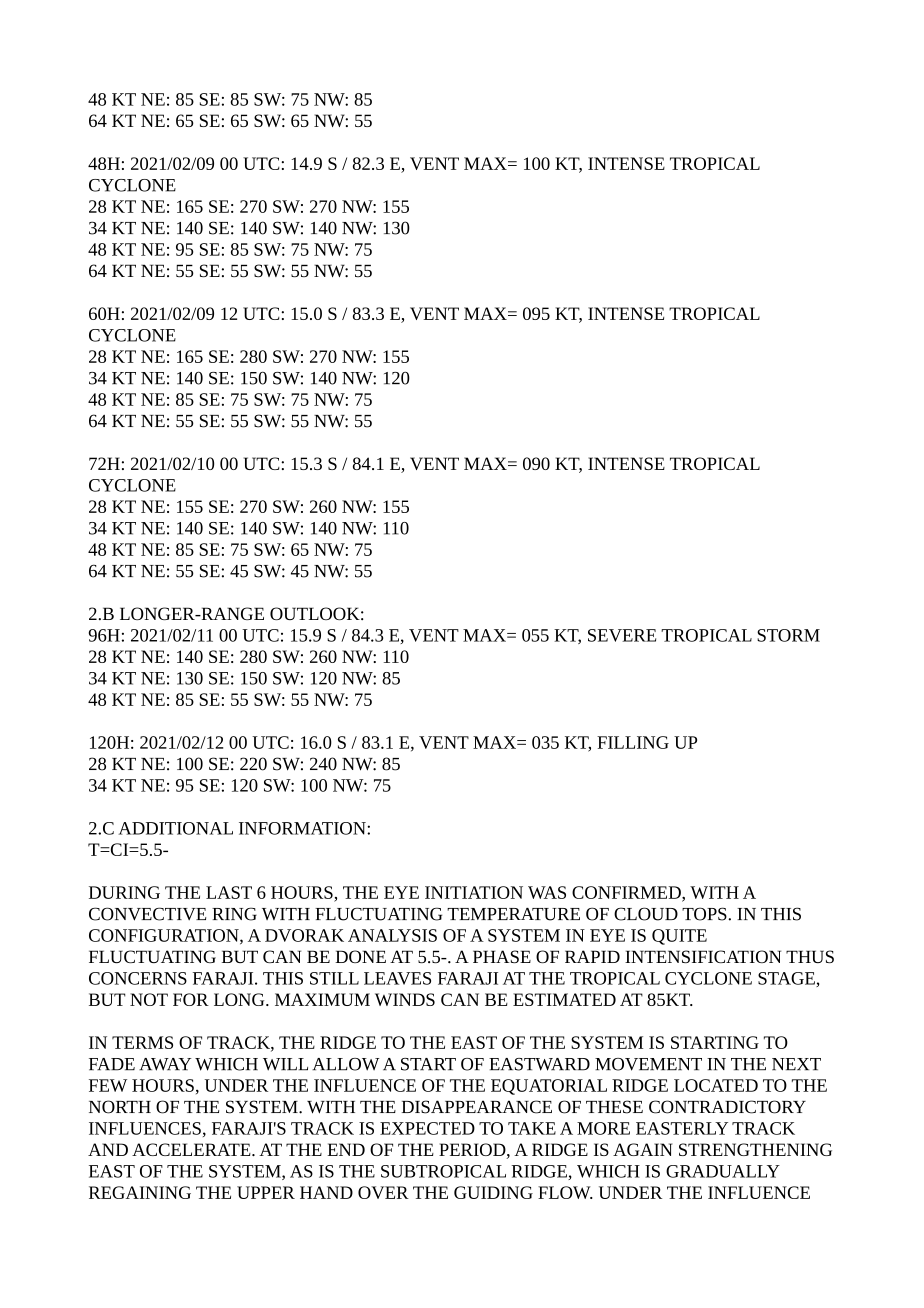 This page has height=1308, width=924. I want to click on FILLING, so click(633, 742).
